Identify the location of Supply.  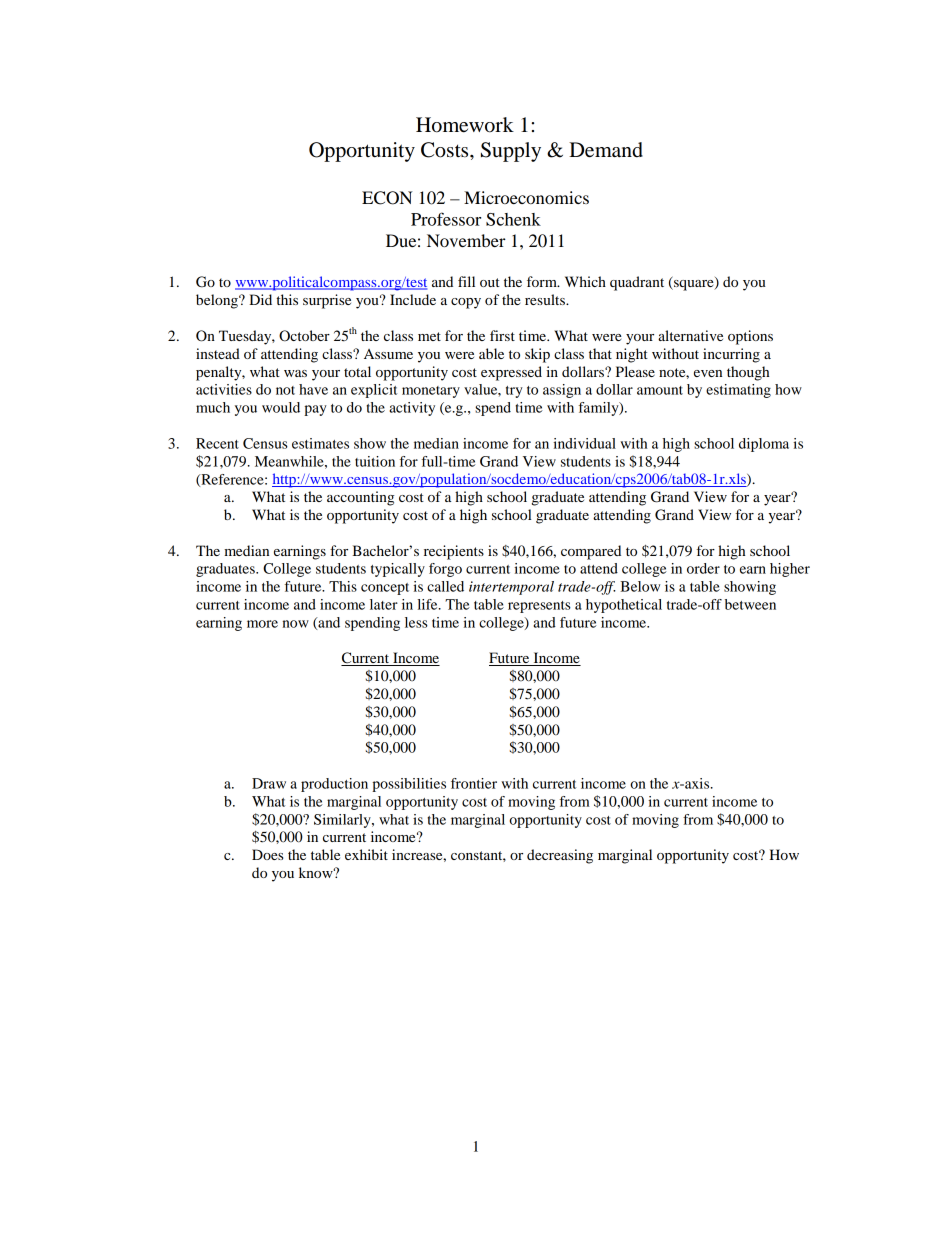
(511, 152).
